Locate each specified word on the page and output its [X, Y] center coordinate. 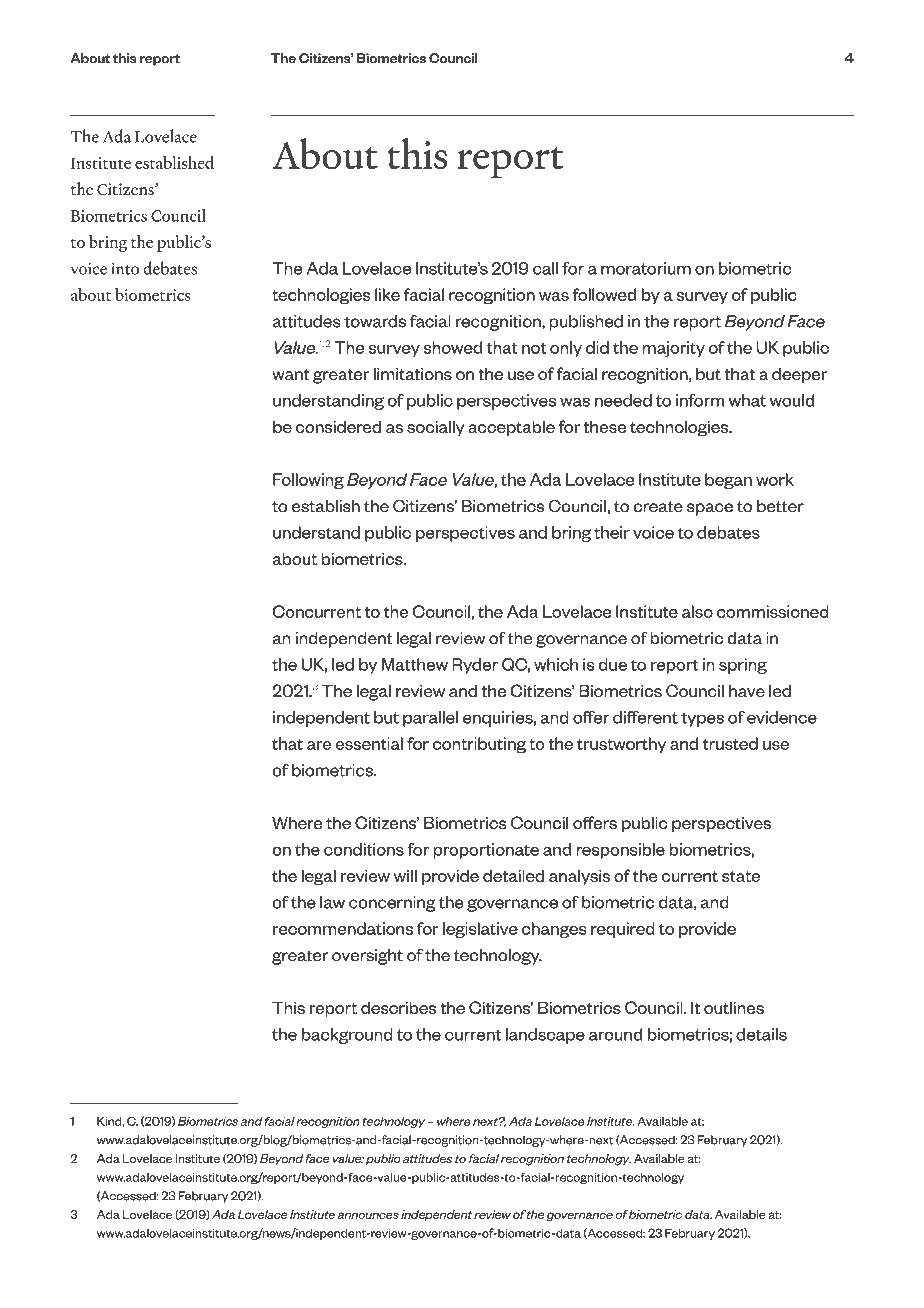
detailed [513, 875]
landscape [545, 1036]
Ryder [475, 666]
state [741, 876]
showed [453, 347]
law [332, 902]
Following [308, 481]
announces [368, 1215]
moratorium [646, 268]
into [125, 268]
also [697, 611]
